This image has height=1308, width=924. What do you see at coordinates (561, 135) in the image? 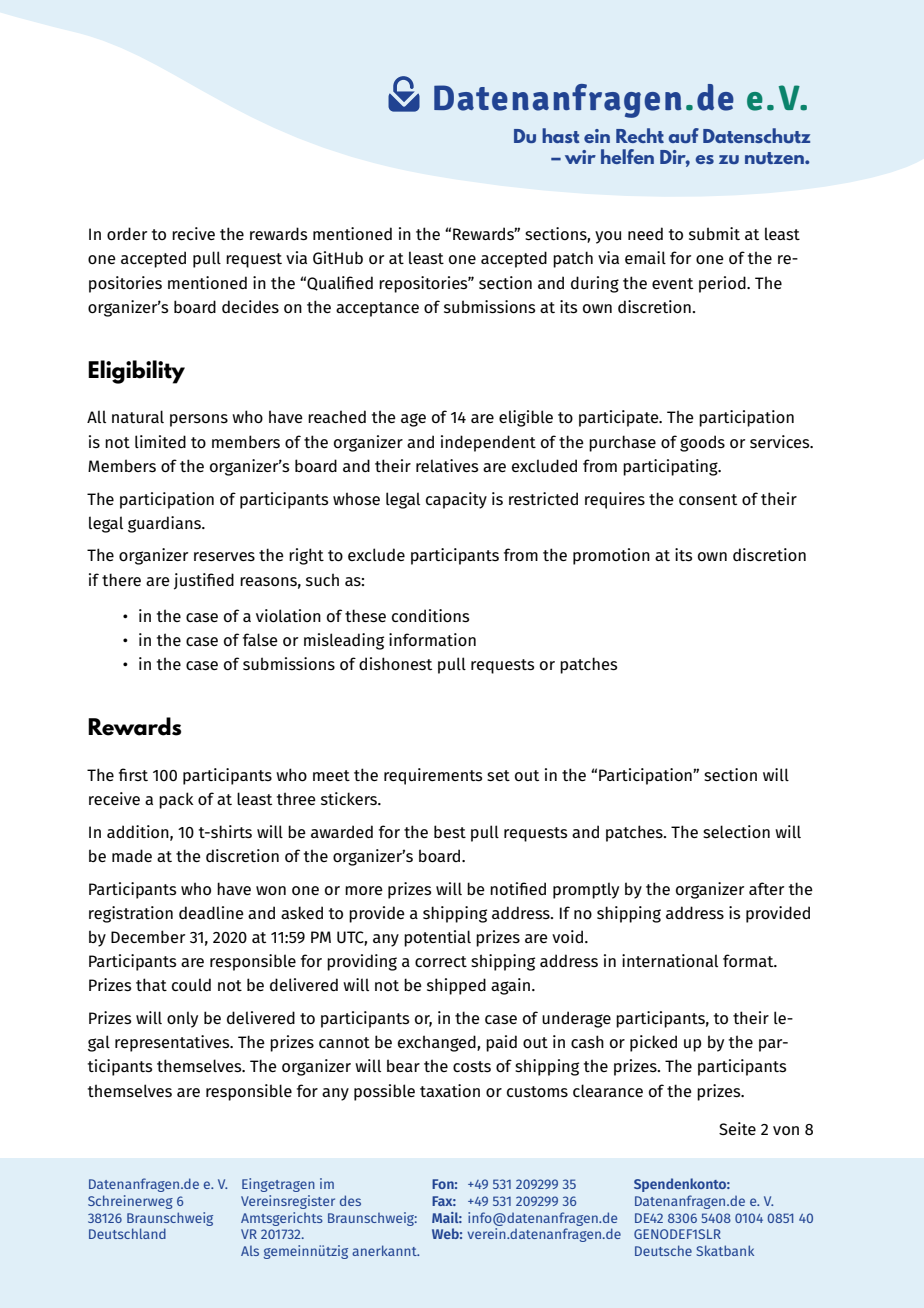
I see `hast` at bounding box center [561, 135].
